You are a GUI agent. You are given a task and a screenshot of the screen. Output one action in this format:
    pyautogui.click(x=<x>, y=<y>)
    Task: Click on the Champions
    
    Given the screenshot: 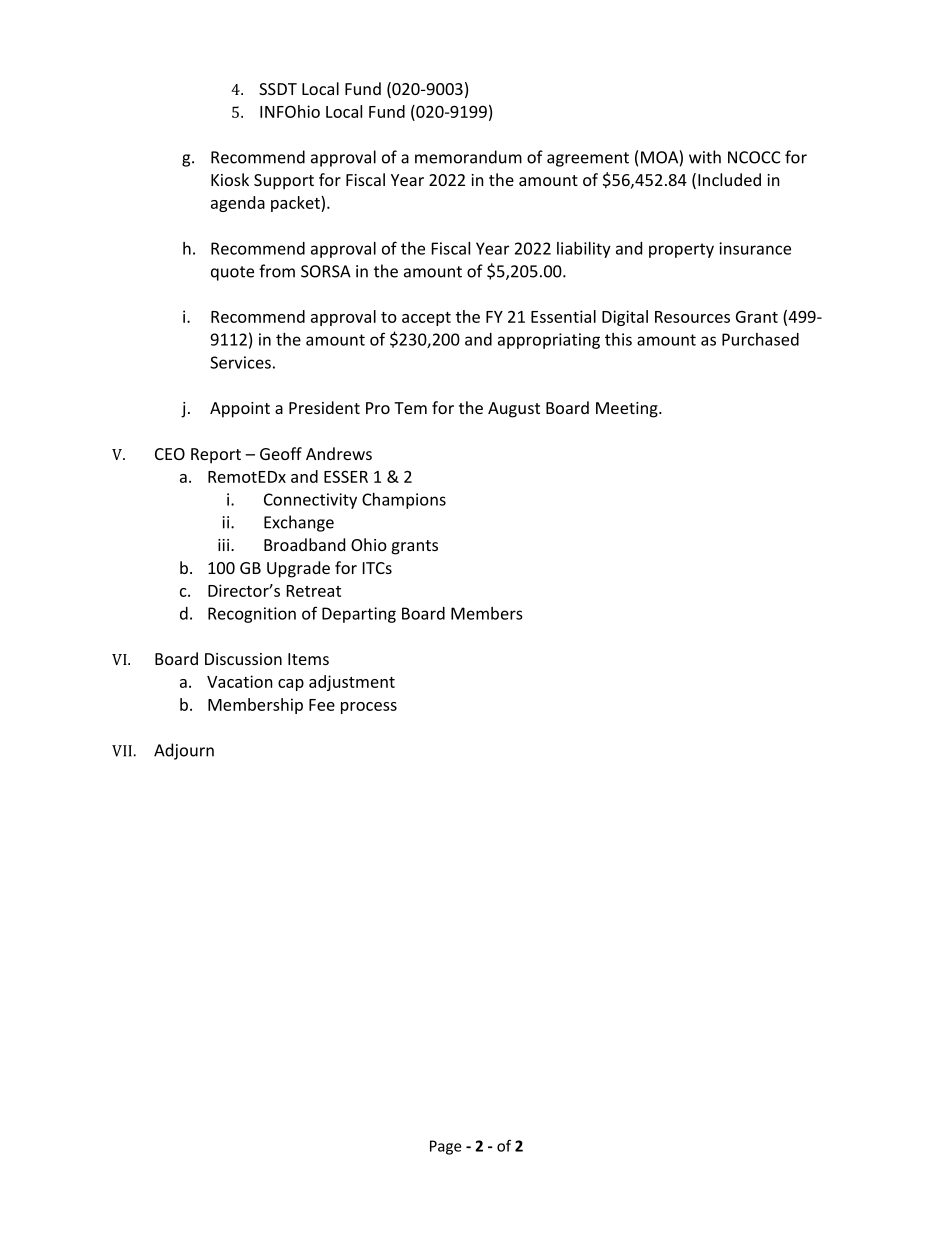 What is the action you would take?
    pyautogui.click(x=404, y=501)
